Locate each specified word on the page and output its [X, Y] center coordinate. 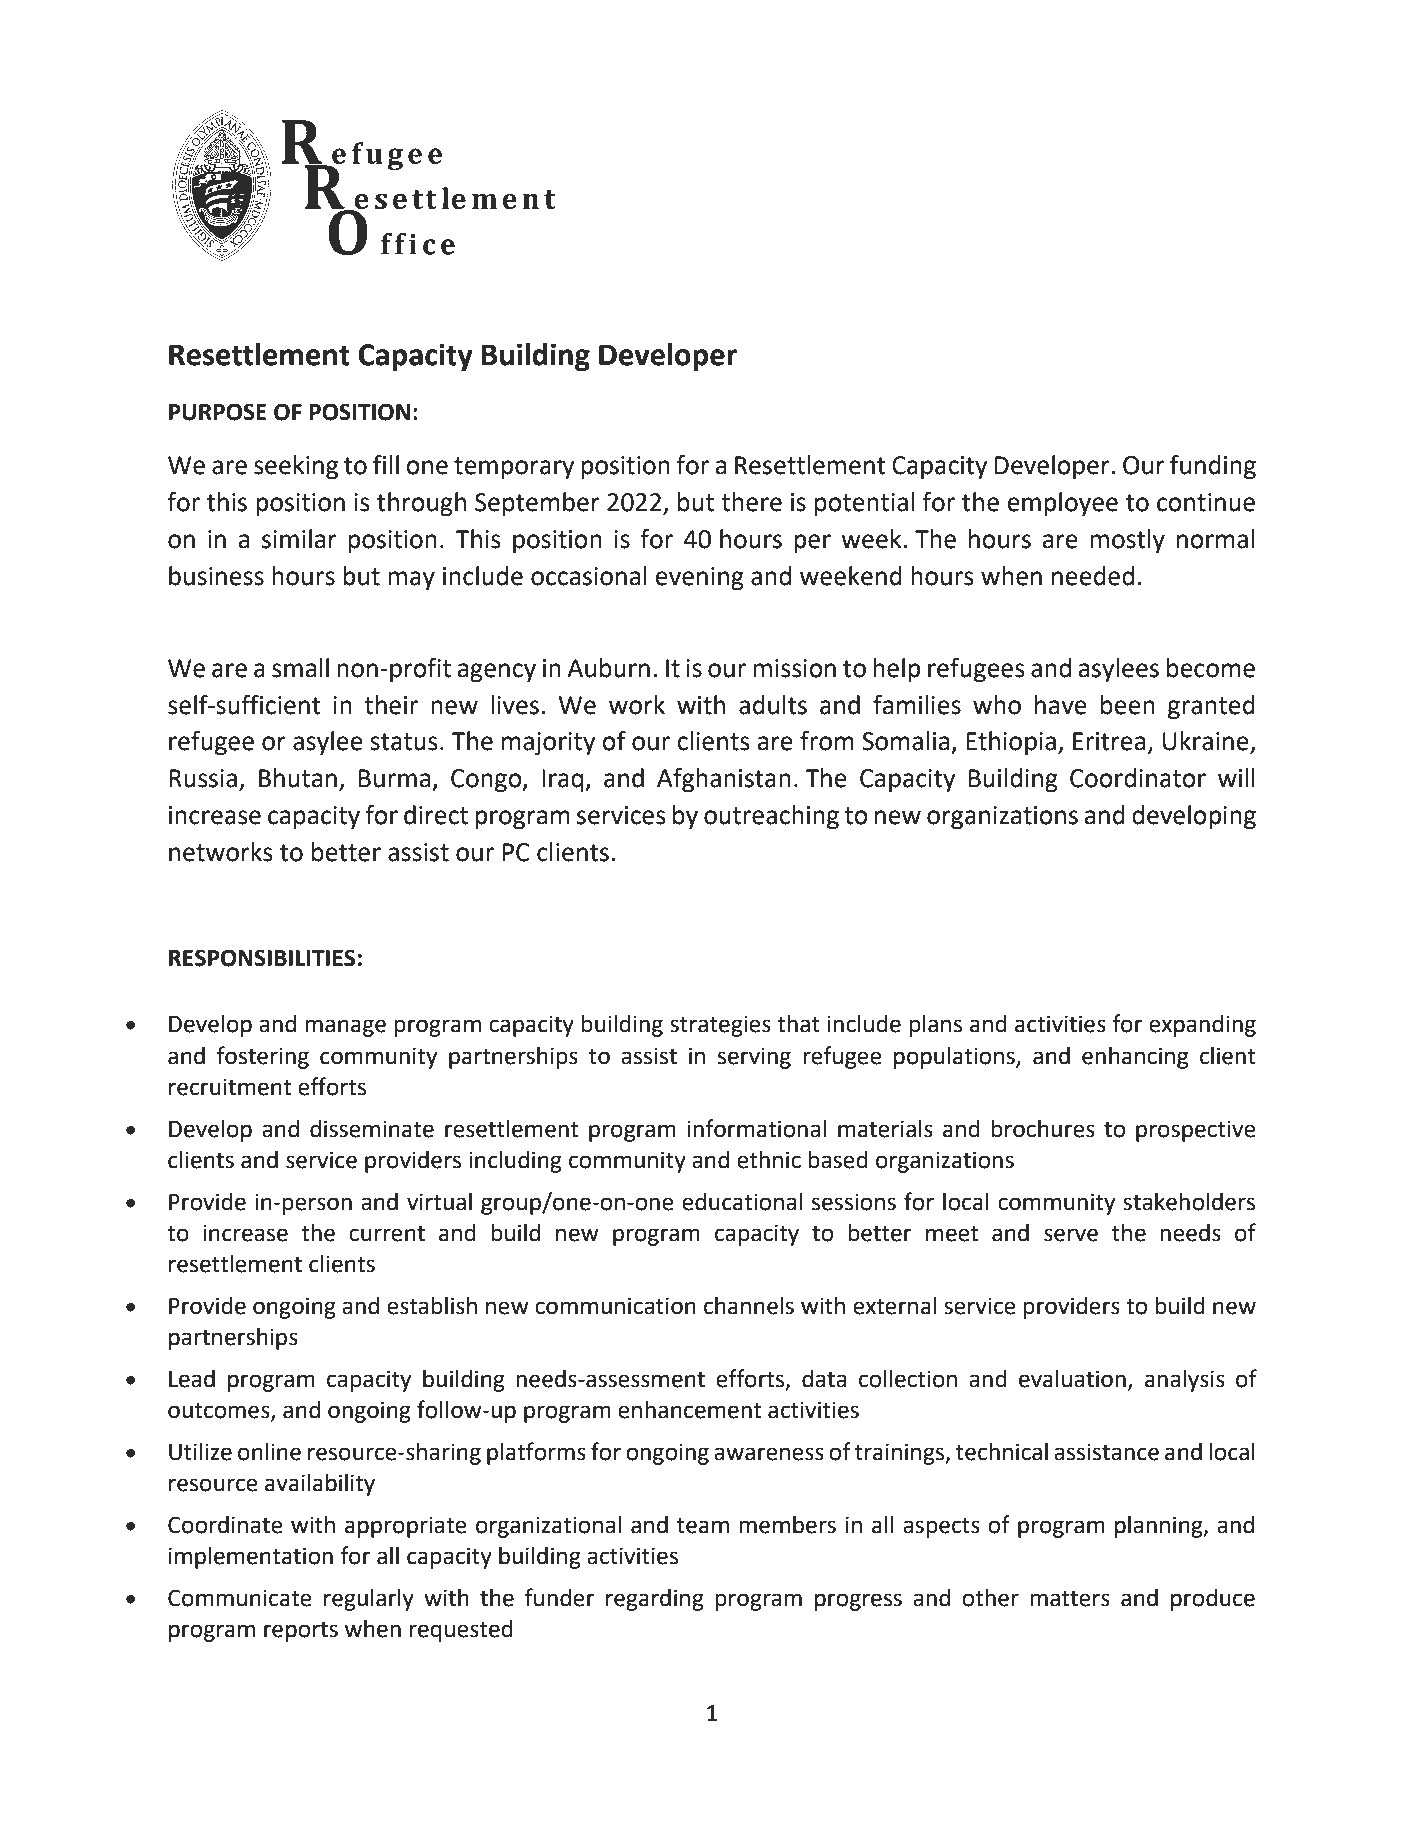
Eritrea [1109, 741]
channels [749, 1306]
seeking [296, 467]
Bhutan [298, 778]
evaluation [1072, 1379]
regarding [655, 1600]
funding [1213, 467]
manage [345, 1028]
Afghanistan [724, 780]
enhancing [1135, 1058]
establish [432, 1306]
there [751, 502]
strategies [720, 1026]
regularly [369, 1600]
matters [1070, 1599]
